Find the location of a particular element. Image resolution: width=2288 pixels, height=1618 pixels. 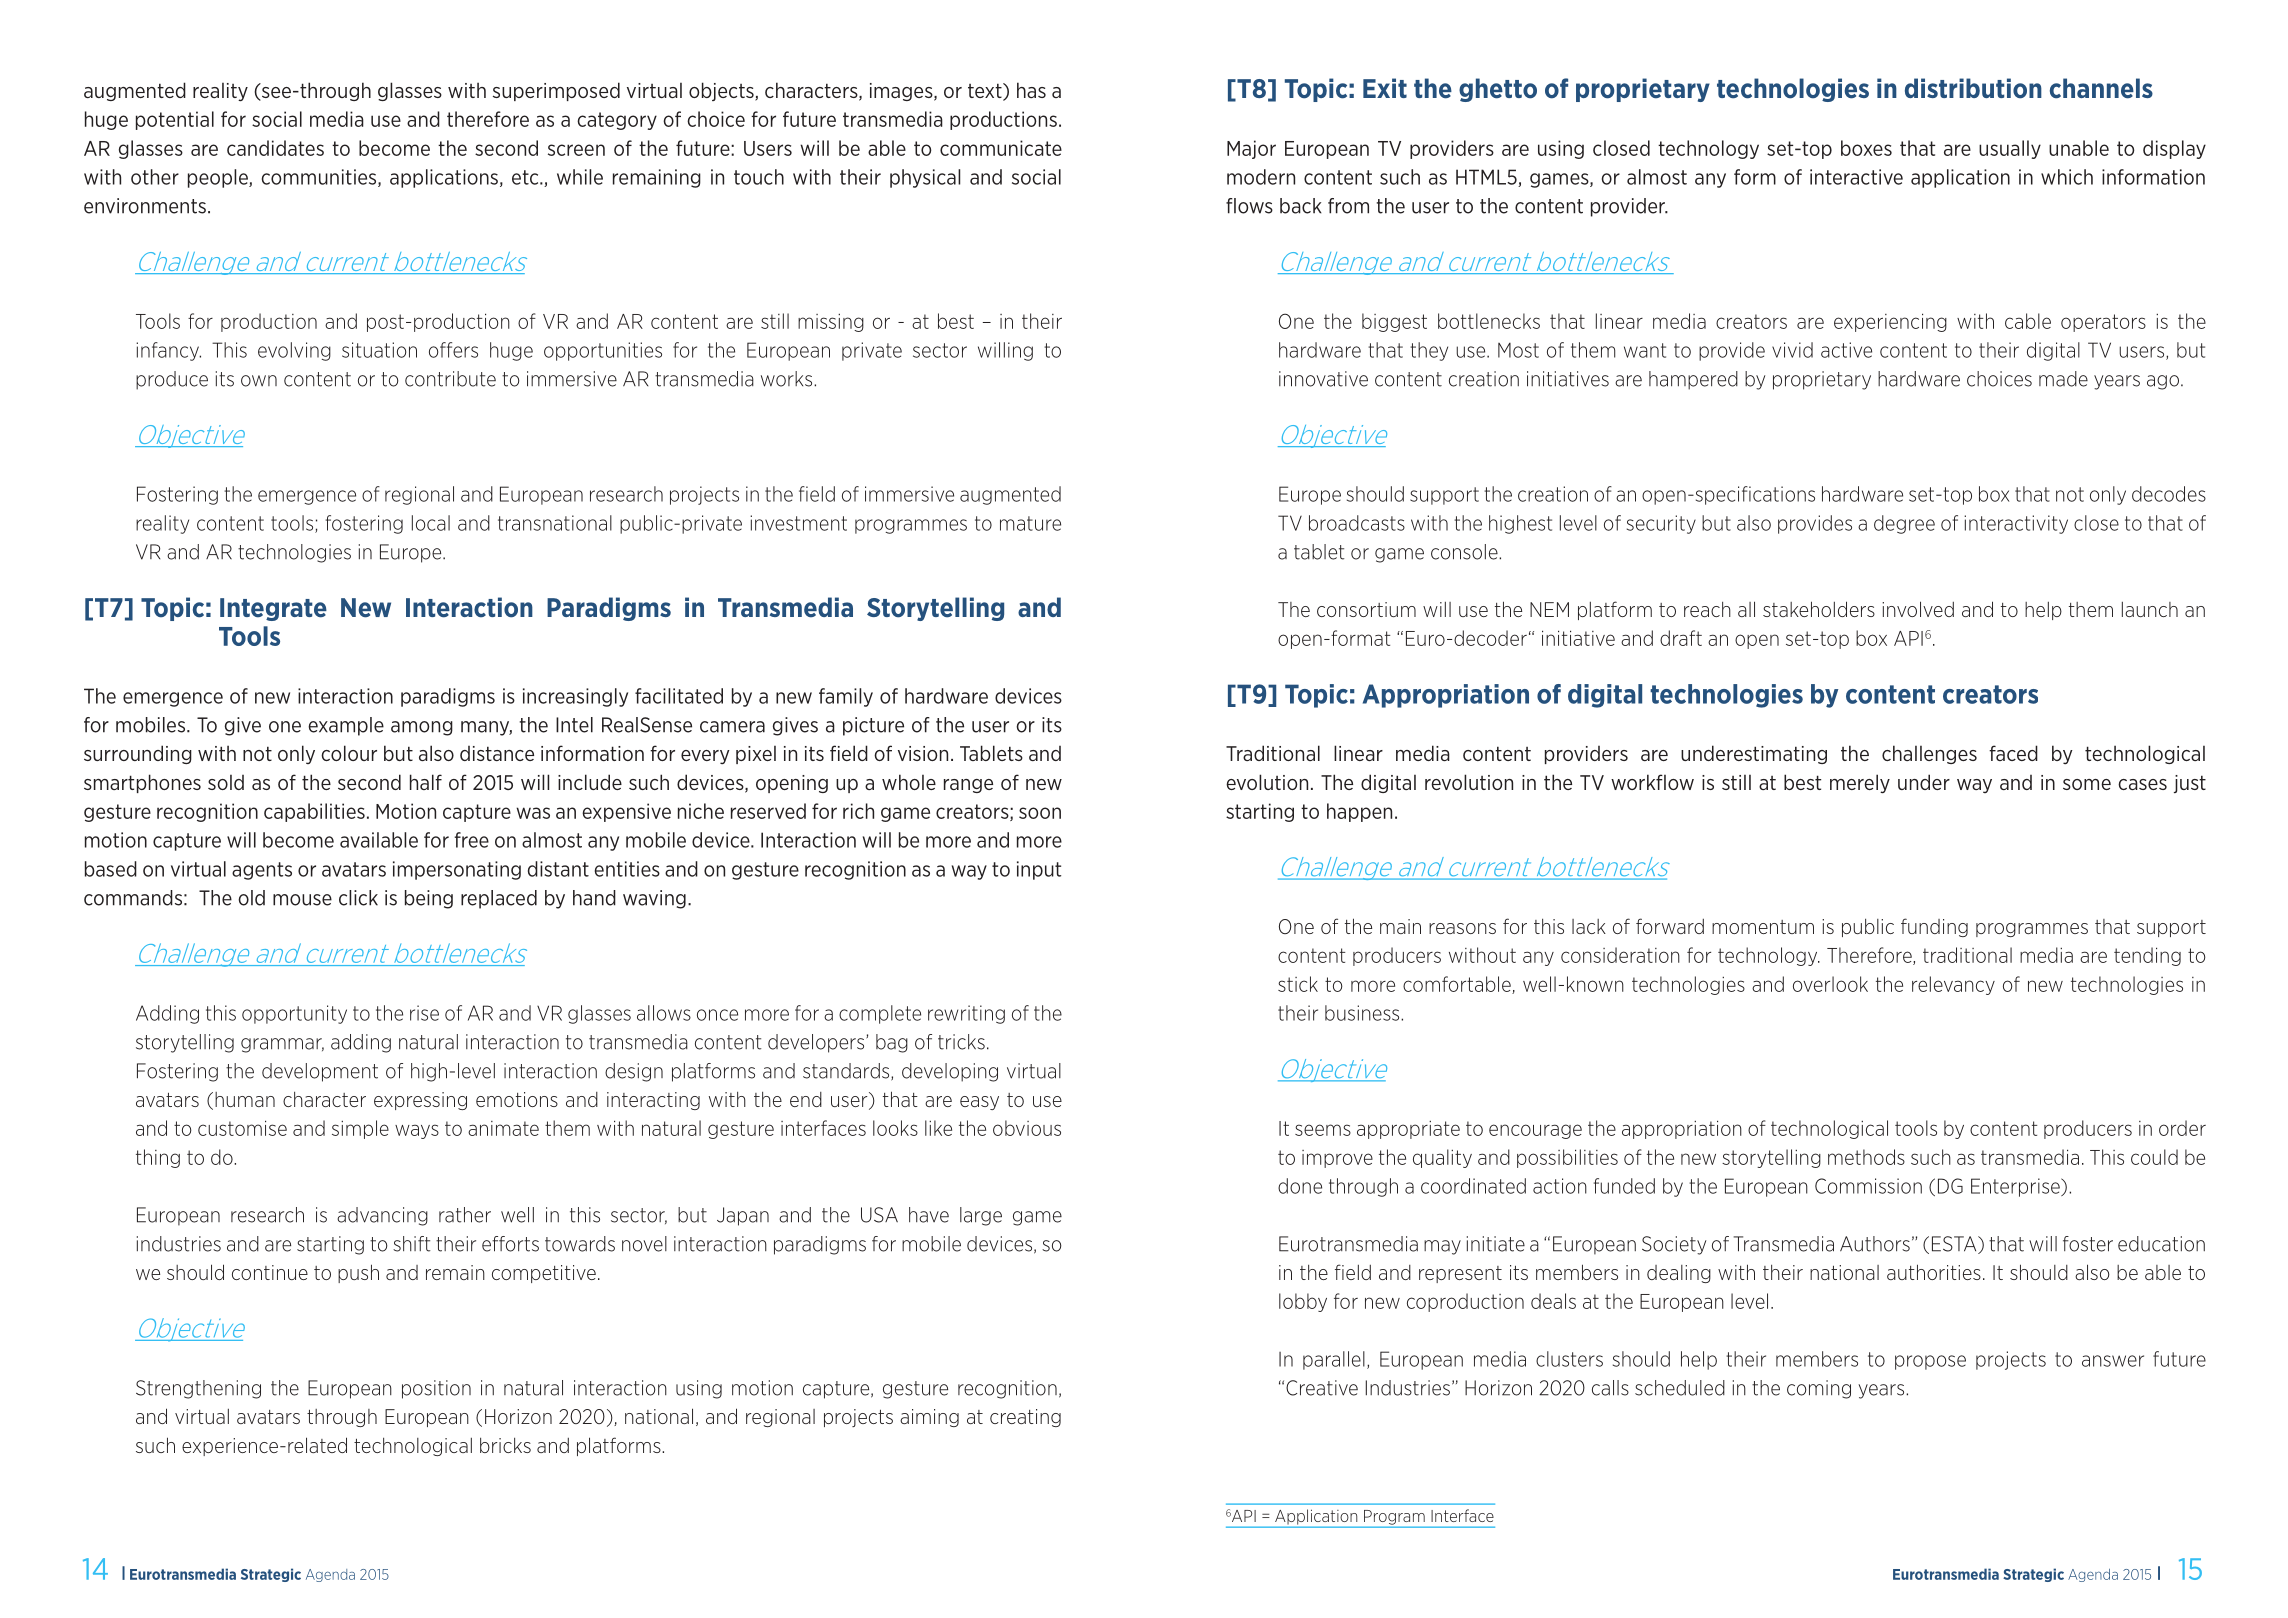

obvious is located at coordinates (1027, 1128).
